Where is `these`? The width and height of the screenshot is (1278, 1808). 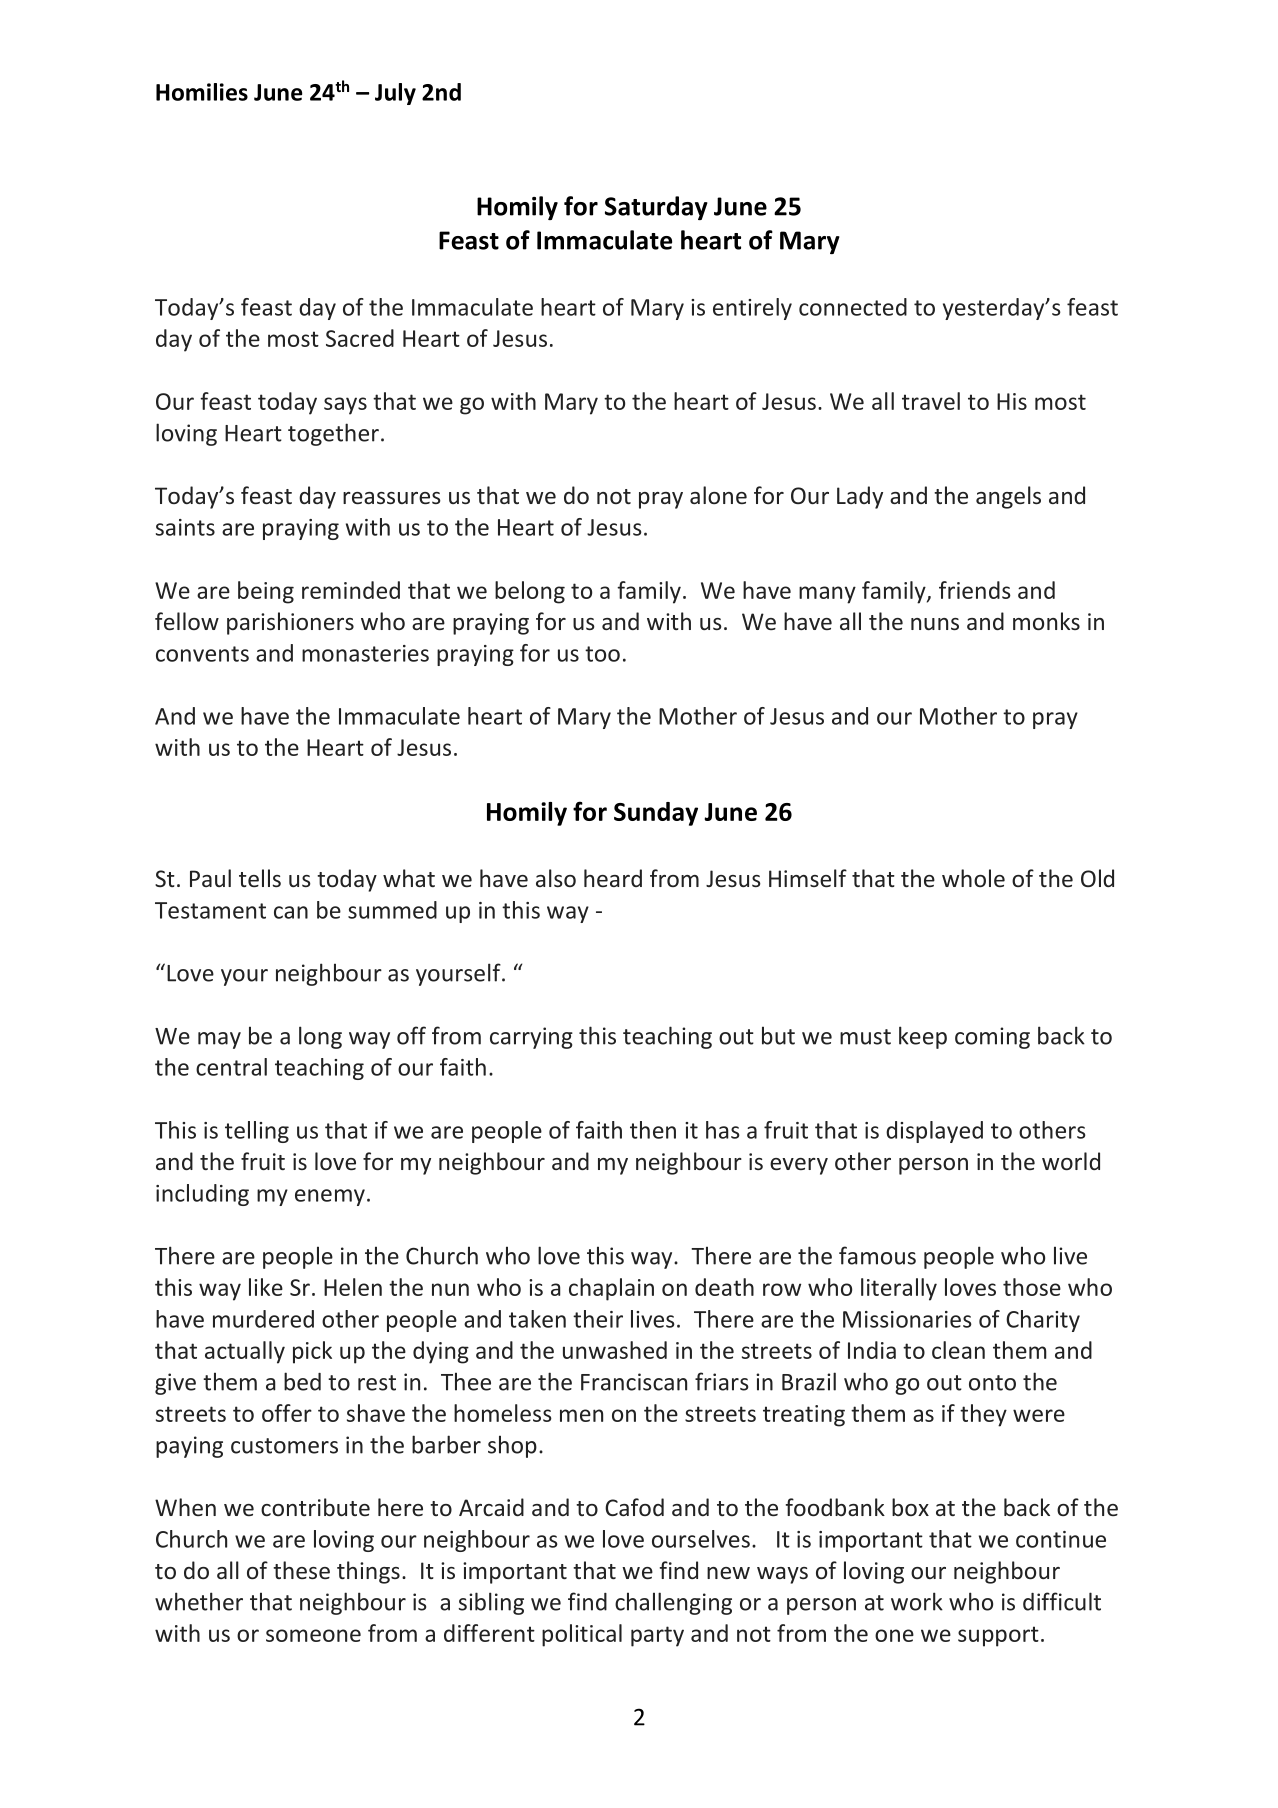
these is located at coordinates (301, 1570).
